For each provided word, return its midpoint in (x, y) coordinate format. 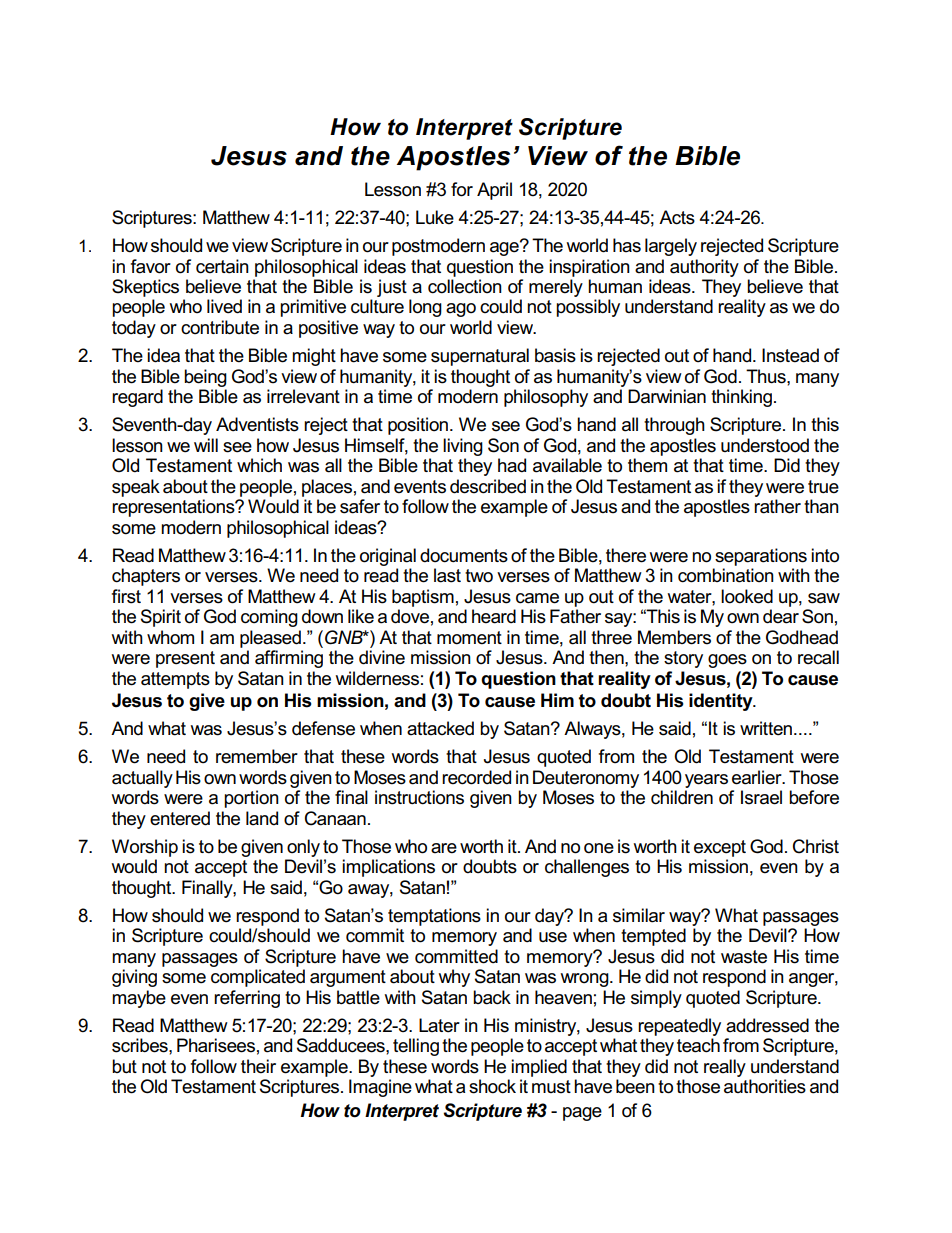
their (258, 1066)
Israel (761, 797)
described (488, 486)
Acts (677, 217)
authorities (765, 1086)
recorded (476, 777)
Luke (435, 217)
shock (492, 1086)
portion (251, 799)
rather (777, 506)
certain (222, 266)
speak (136, 488)
